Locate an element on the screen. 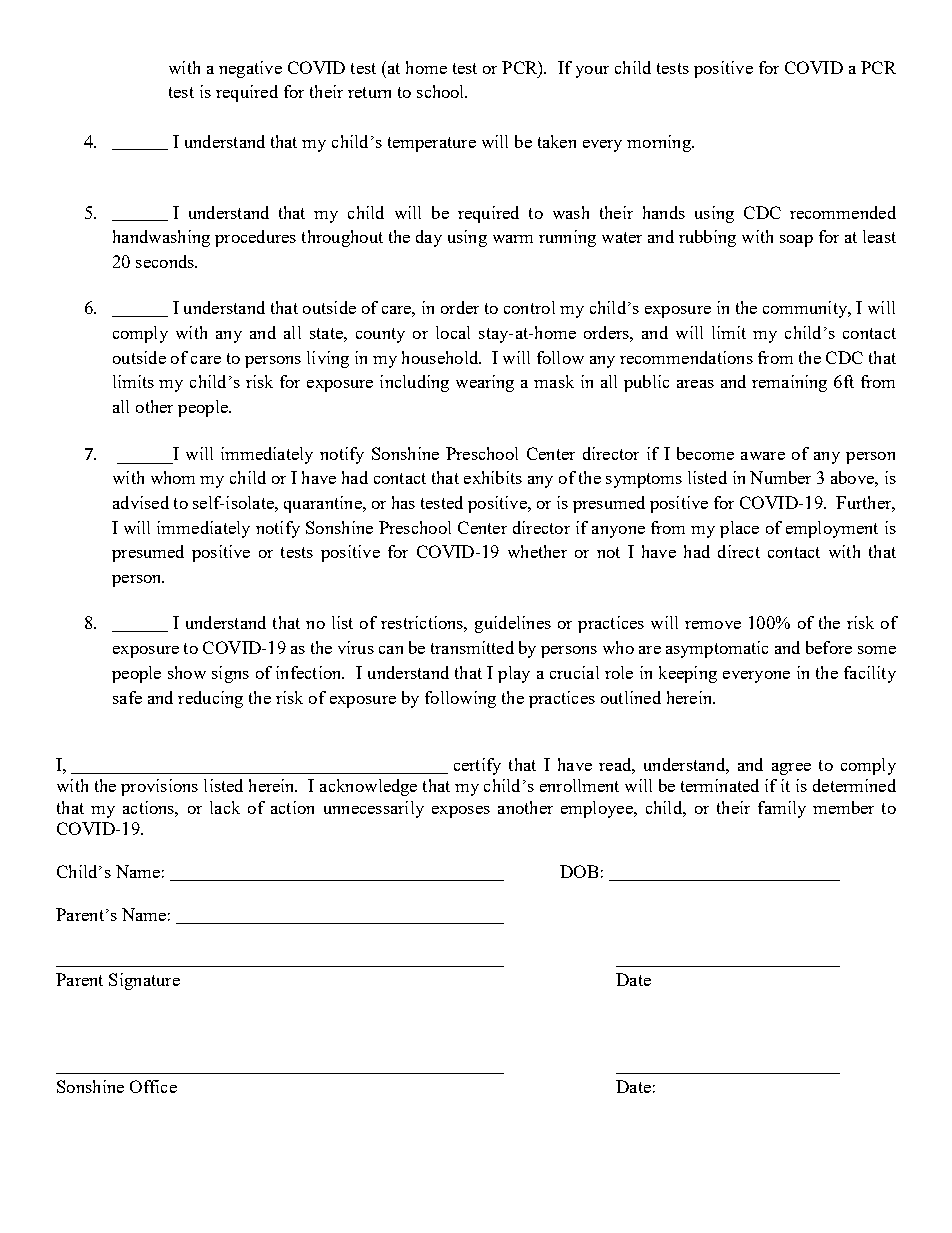 This screenshot has width=952, height=1233. taken is located at coordinates (557, 141).
